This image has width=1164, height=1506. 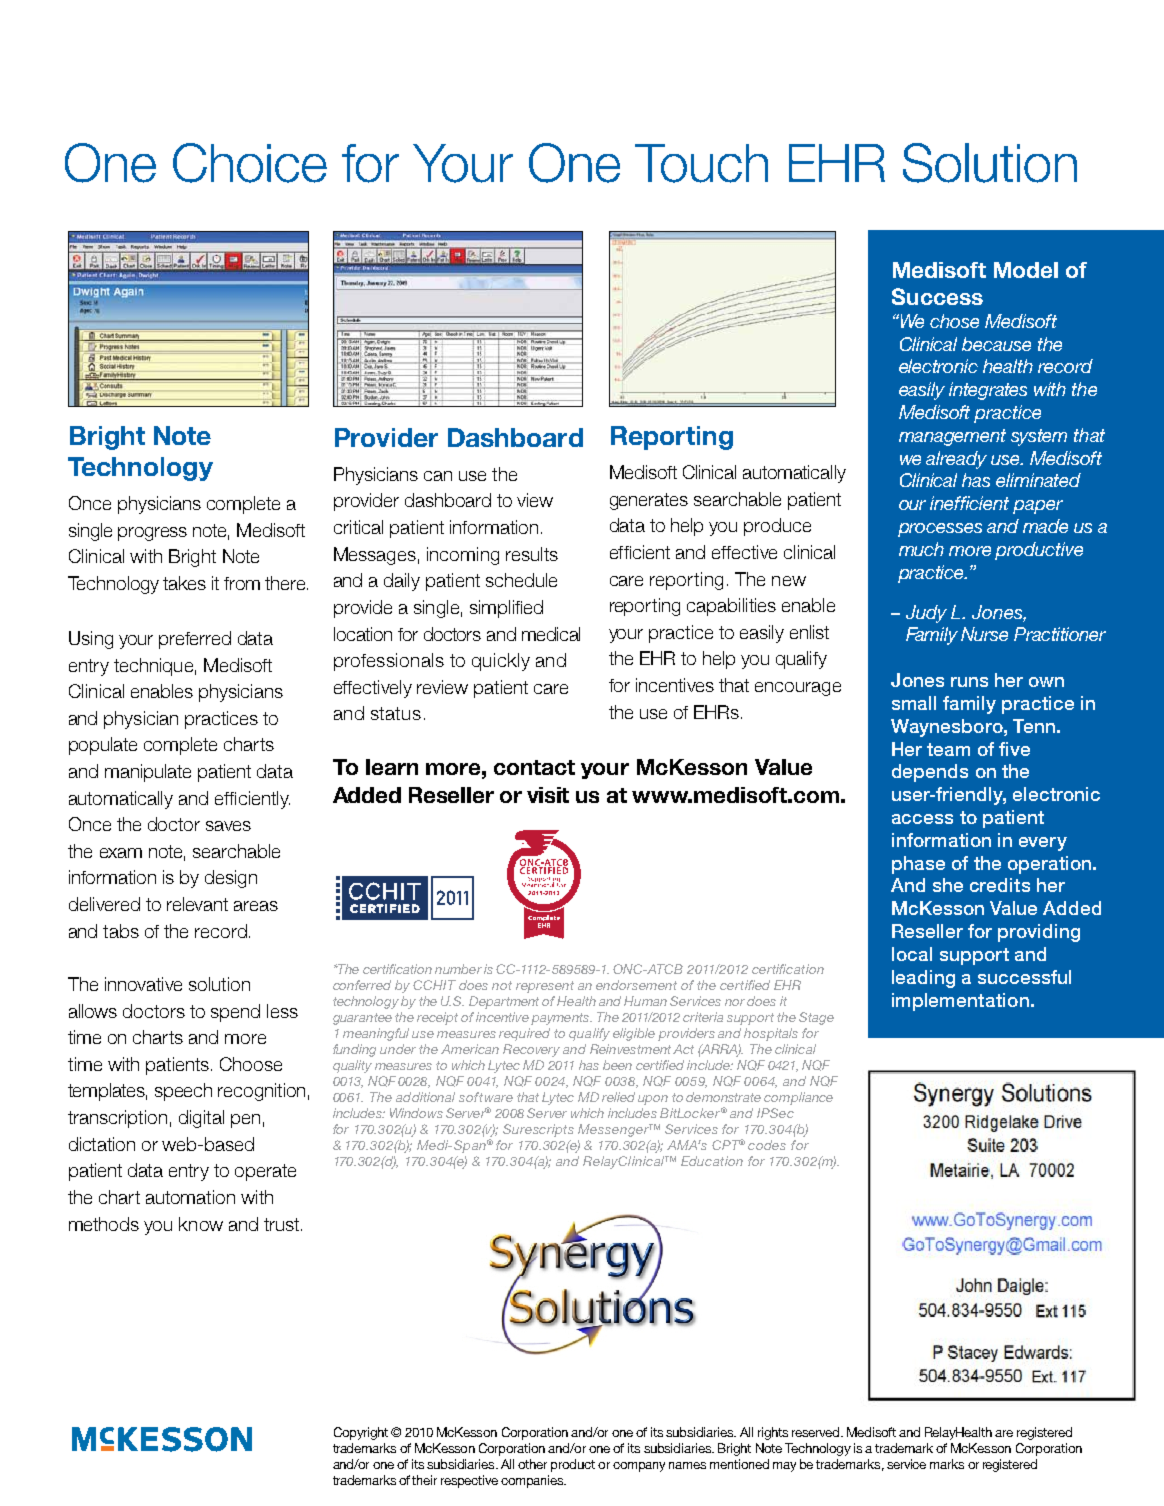 I want to click on Copyright, so click(x=361, y=1433).
